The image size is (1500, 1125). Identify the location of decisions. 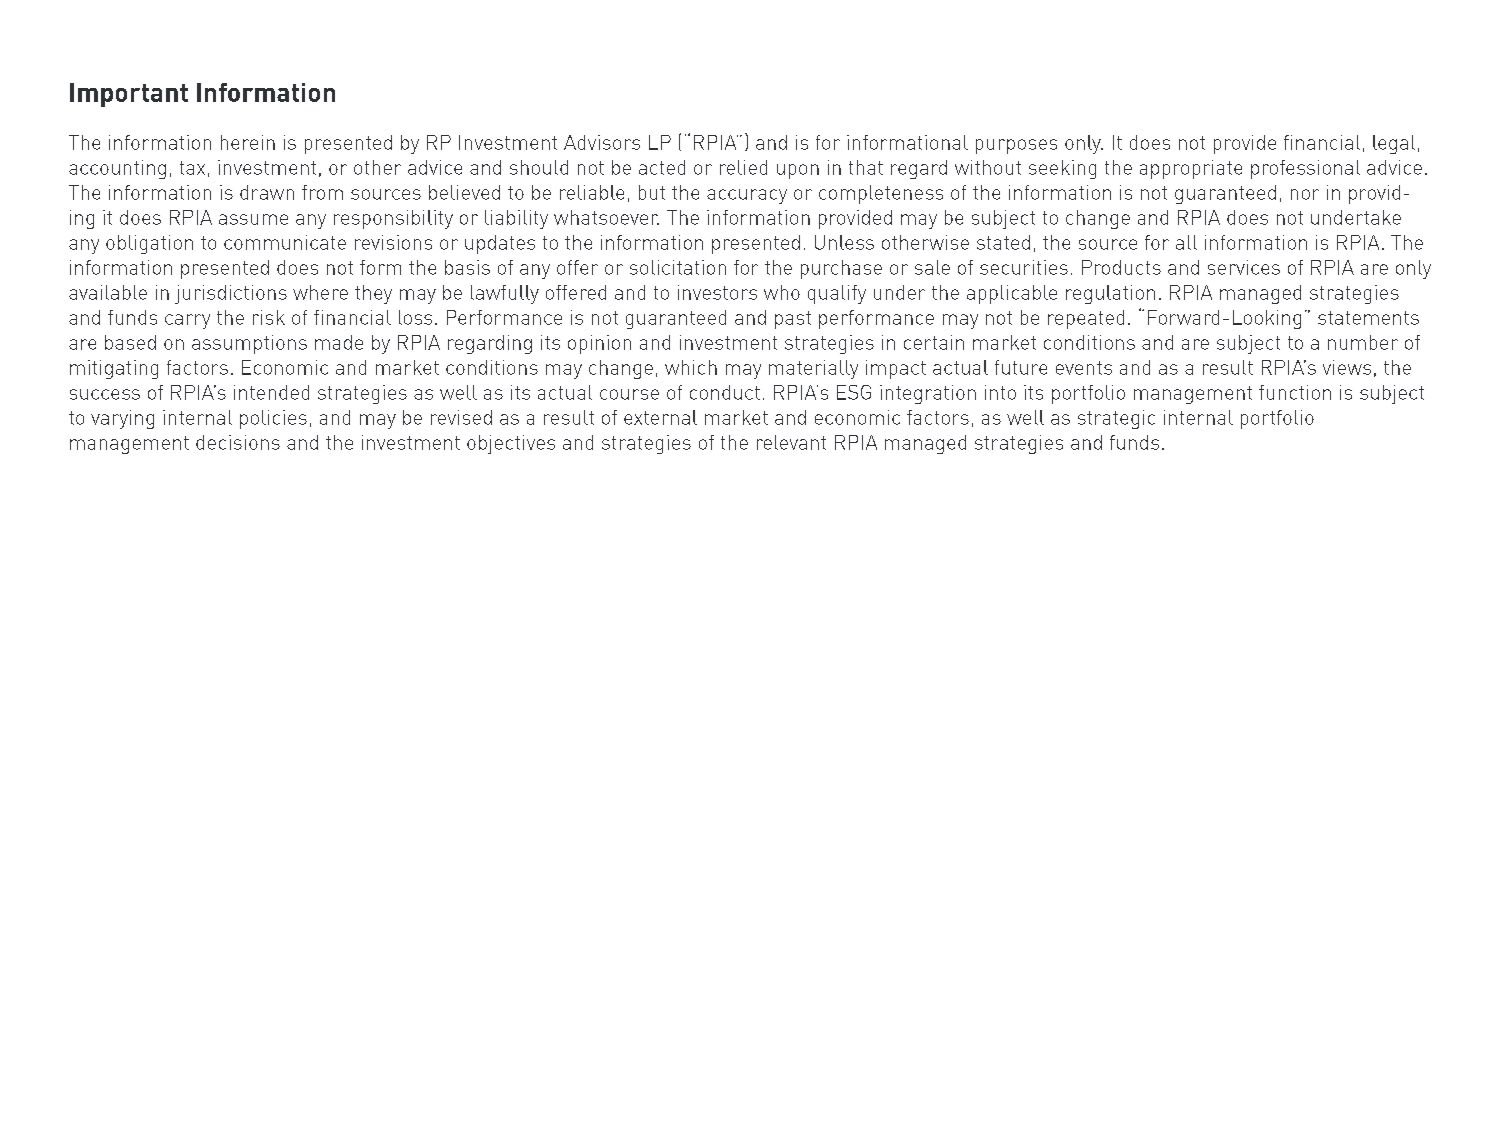
(238, 442).
